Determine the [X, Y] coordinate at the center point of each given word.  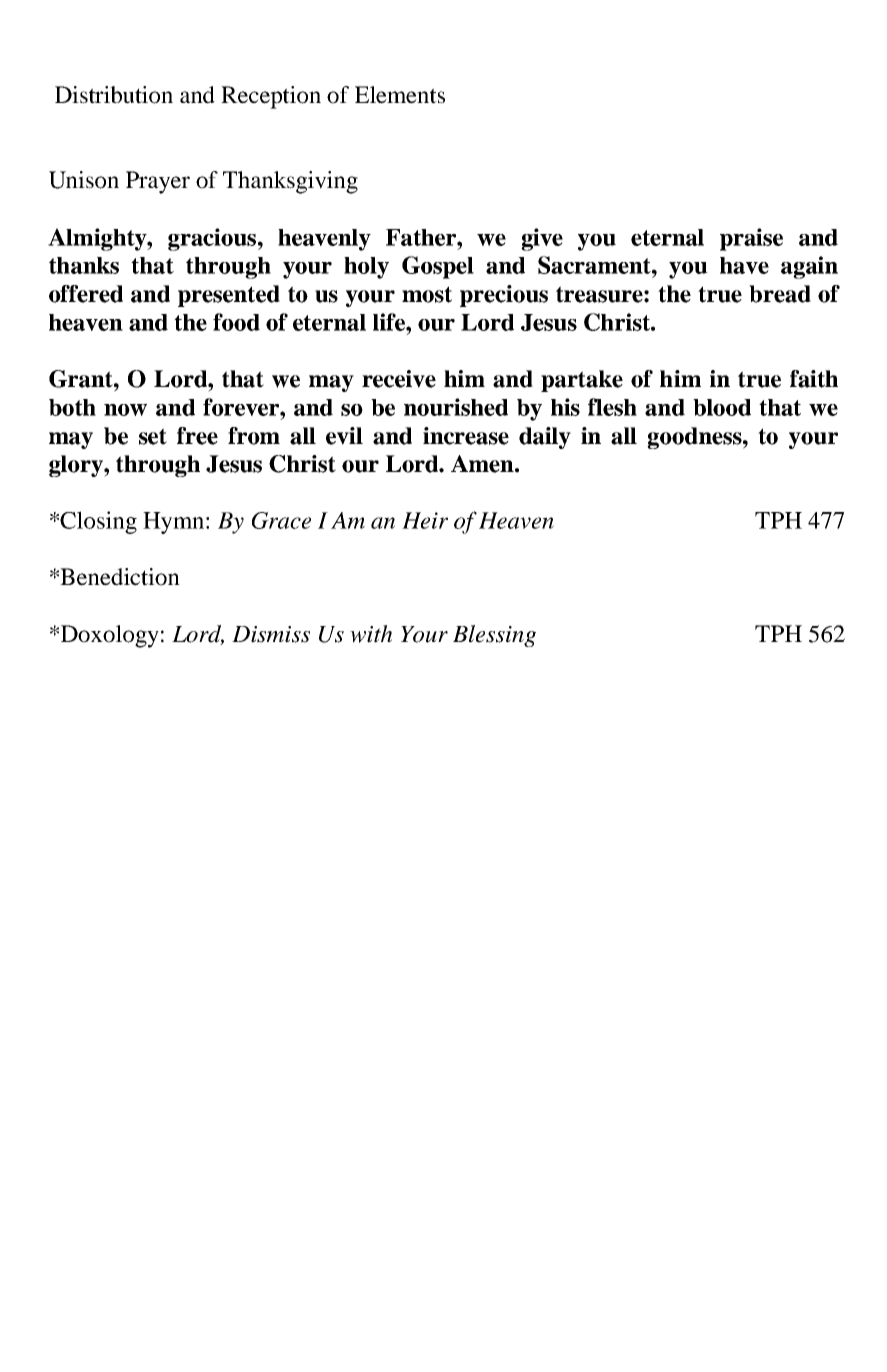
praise [751, 239]
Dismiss [271, 634]
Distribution [114, 95]
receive [399, 379]
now [125, 410]
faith [814, 379]
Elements [400, 95]
